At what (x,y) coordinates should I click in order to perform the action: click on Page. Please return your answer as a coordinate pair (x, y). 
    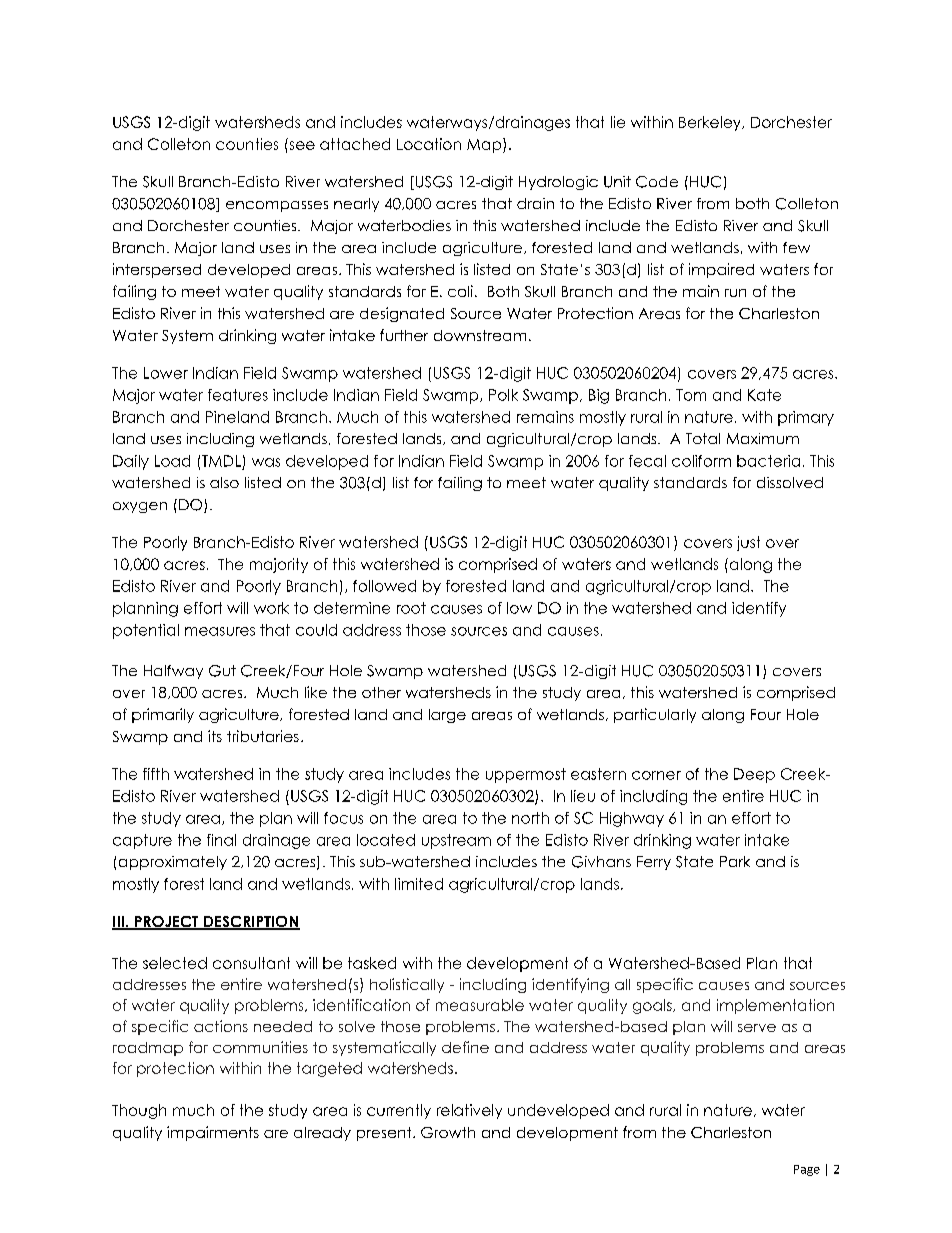
    Looking at the image, I should click on (807, 1170).
